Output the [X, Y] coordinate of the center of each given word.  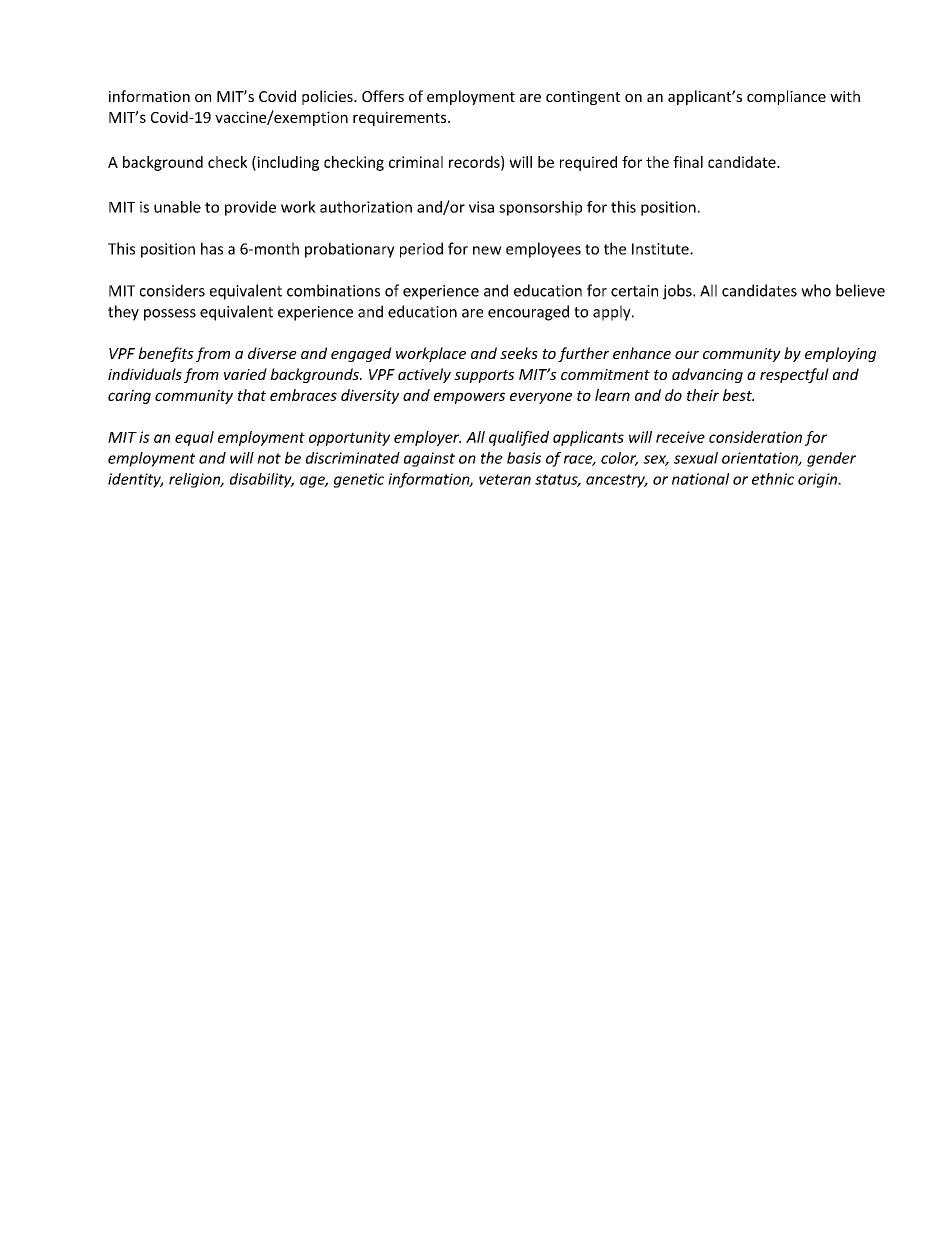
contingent [583, 98]
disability [262, 480]
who [816, 290]
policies [328, 97]
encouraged [528, 313]
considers [172, 290]
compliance [786, 97]
